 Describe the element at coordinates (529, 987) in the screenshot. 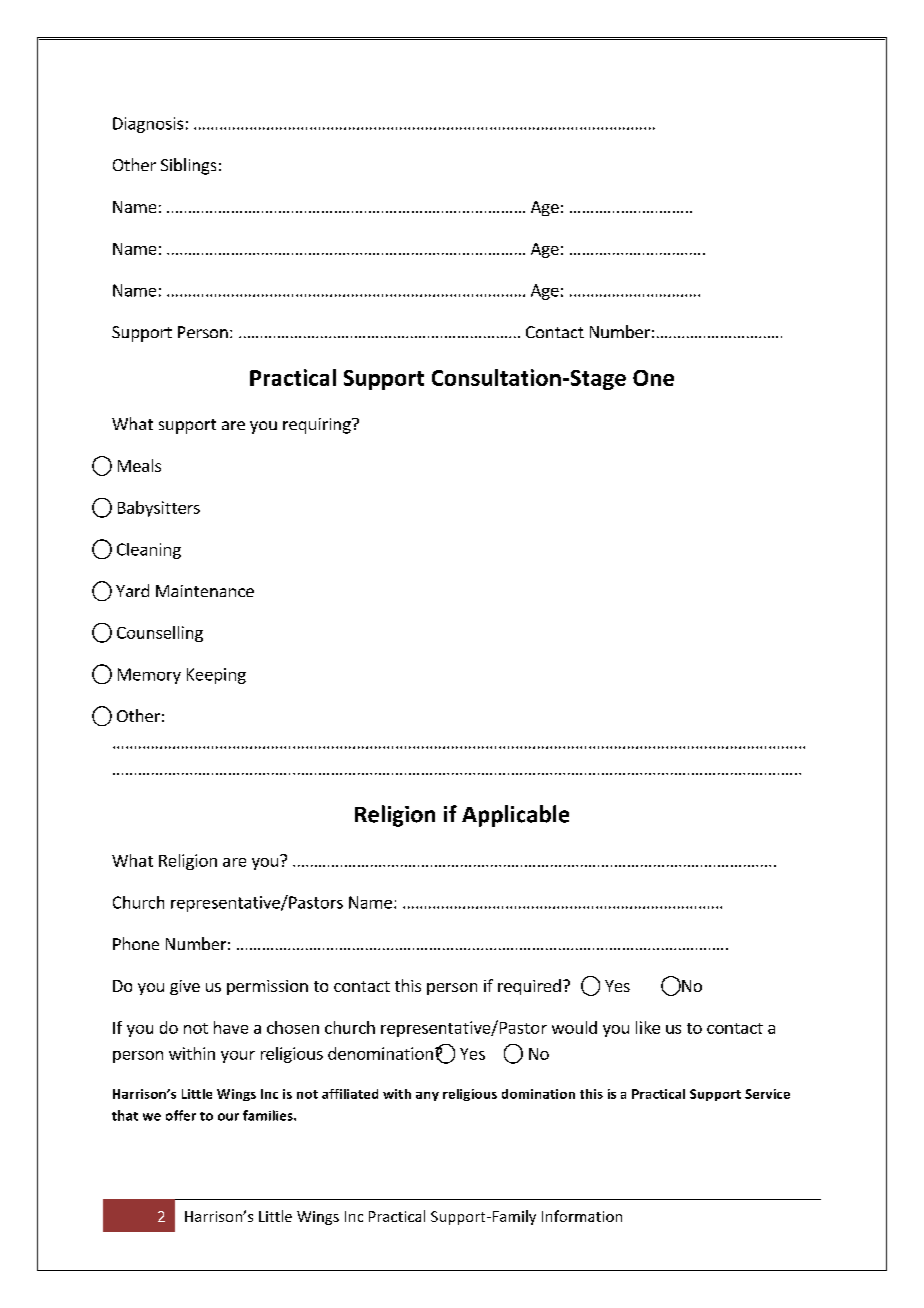

I see `required` at that location.
